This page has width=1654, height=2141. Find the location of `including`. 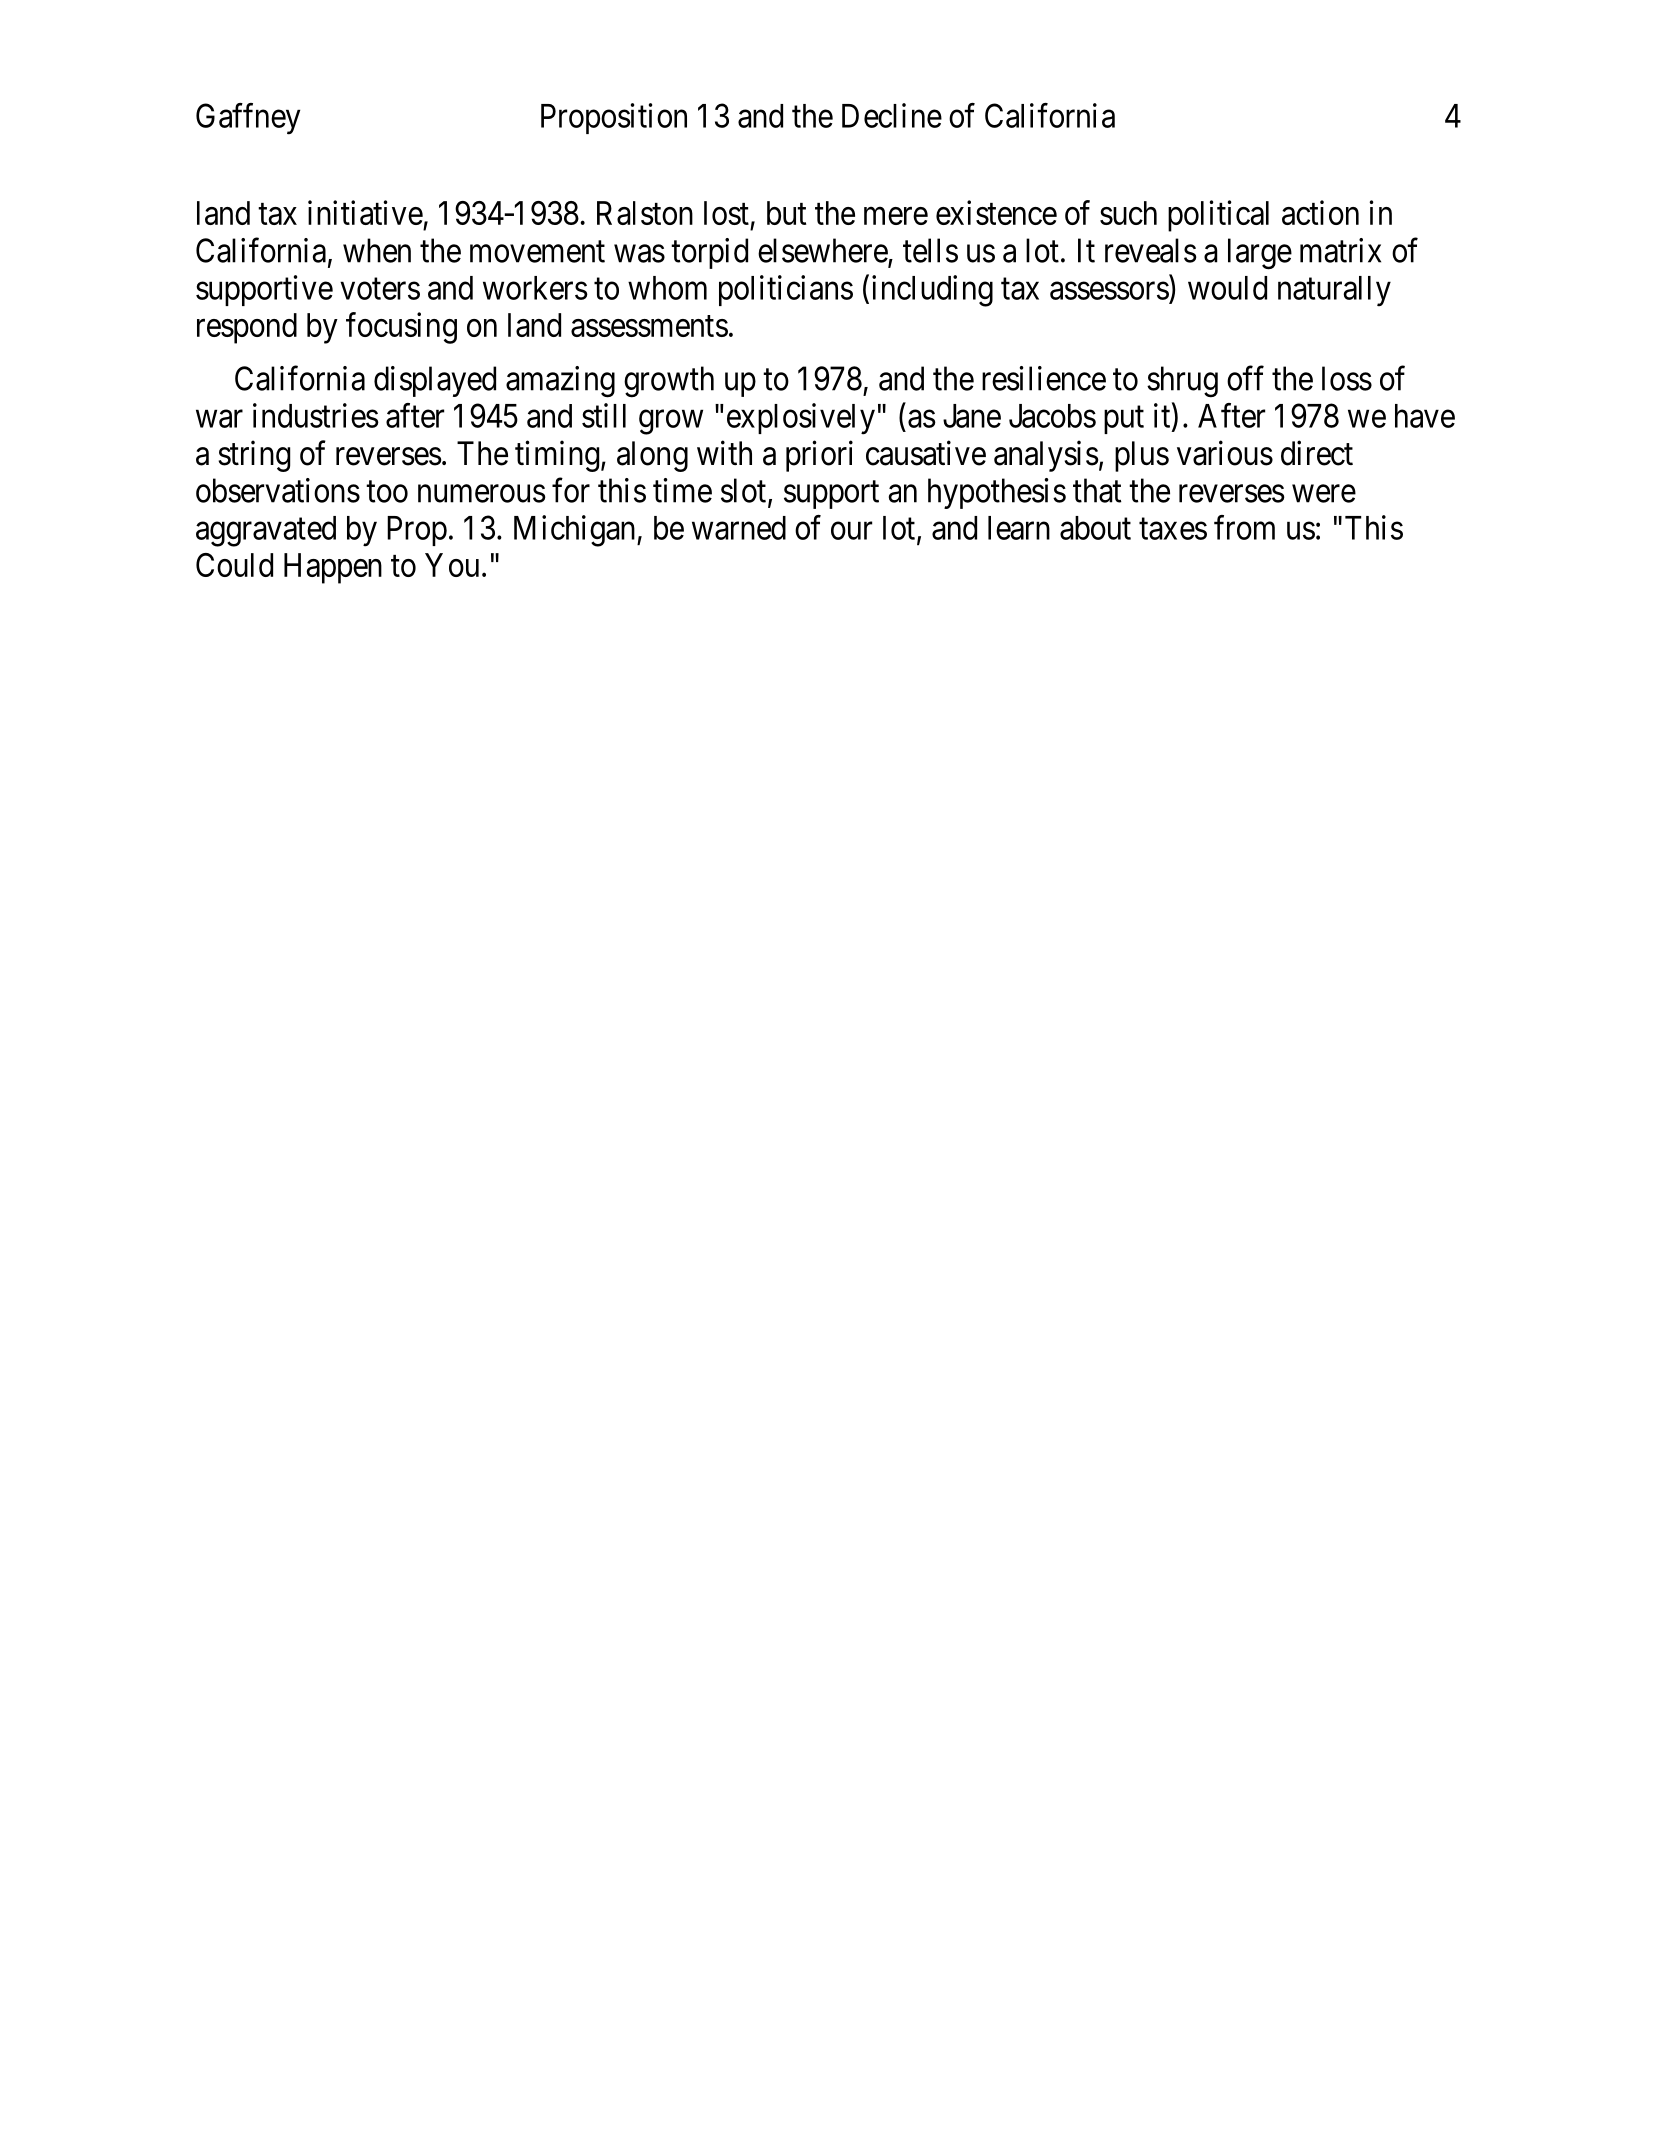

including is located at coordinates (932, 291).
